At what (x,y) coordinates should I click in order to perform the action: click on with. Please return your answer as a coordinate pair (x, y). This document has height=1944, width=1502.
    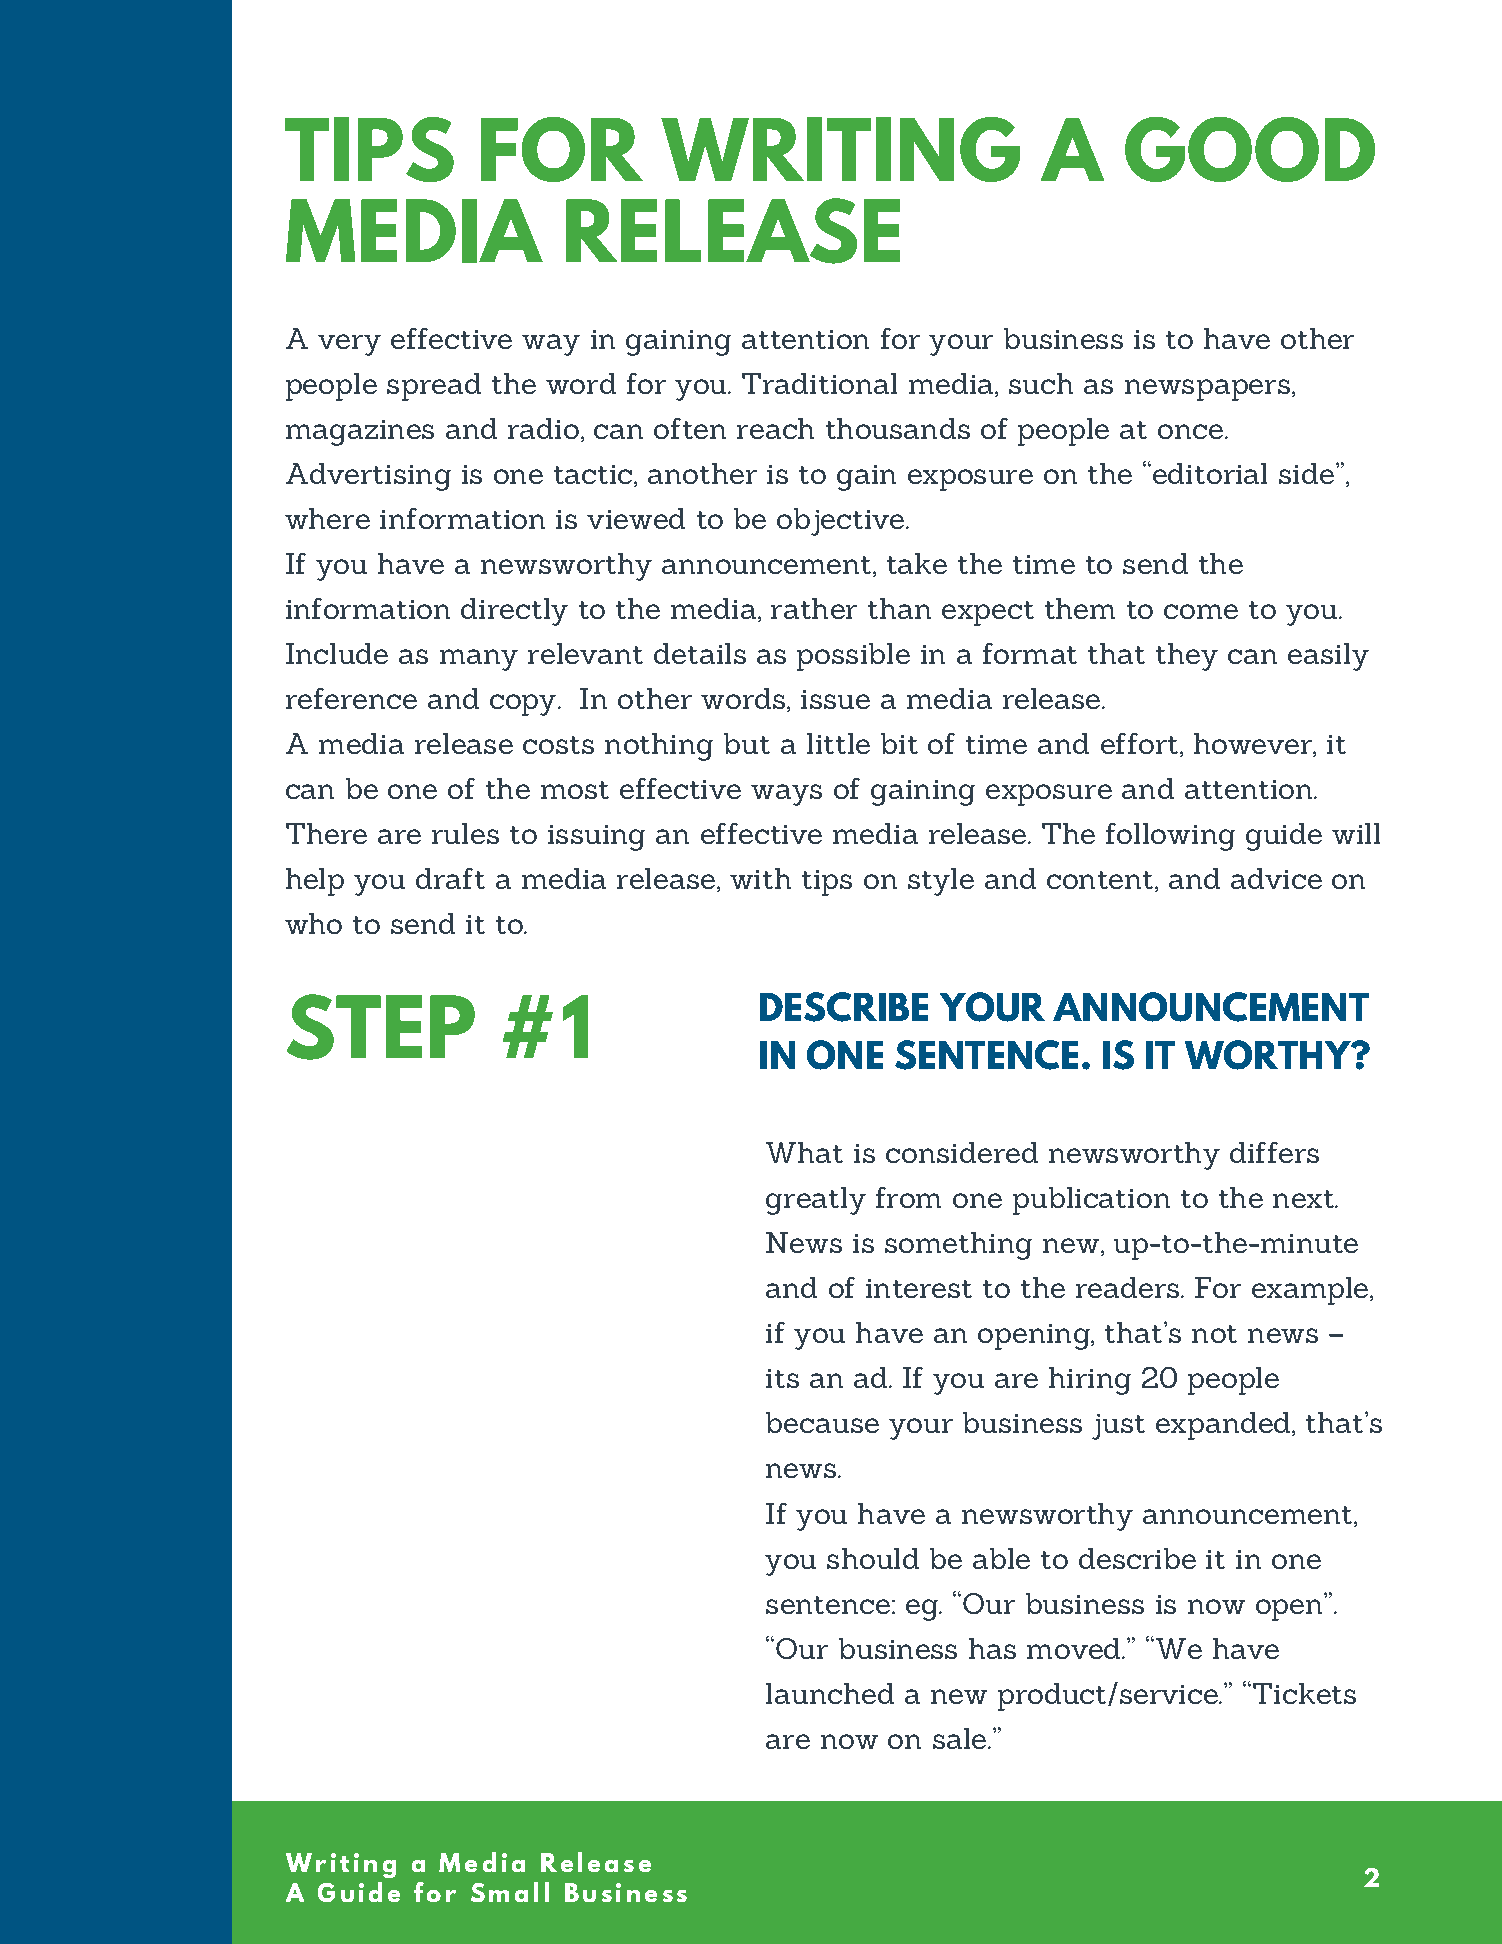
    Looking at the image, I should click on (760, 878).
